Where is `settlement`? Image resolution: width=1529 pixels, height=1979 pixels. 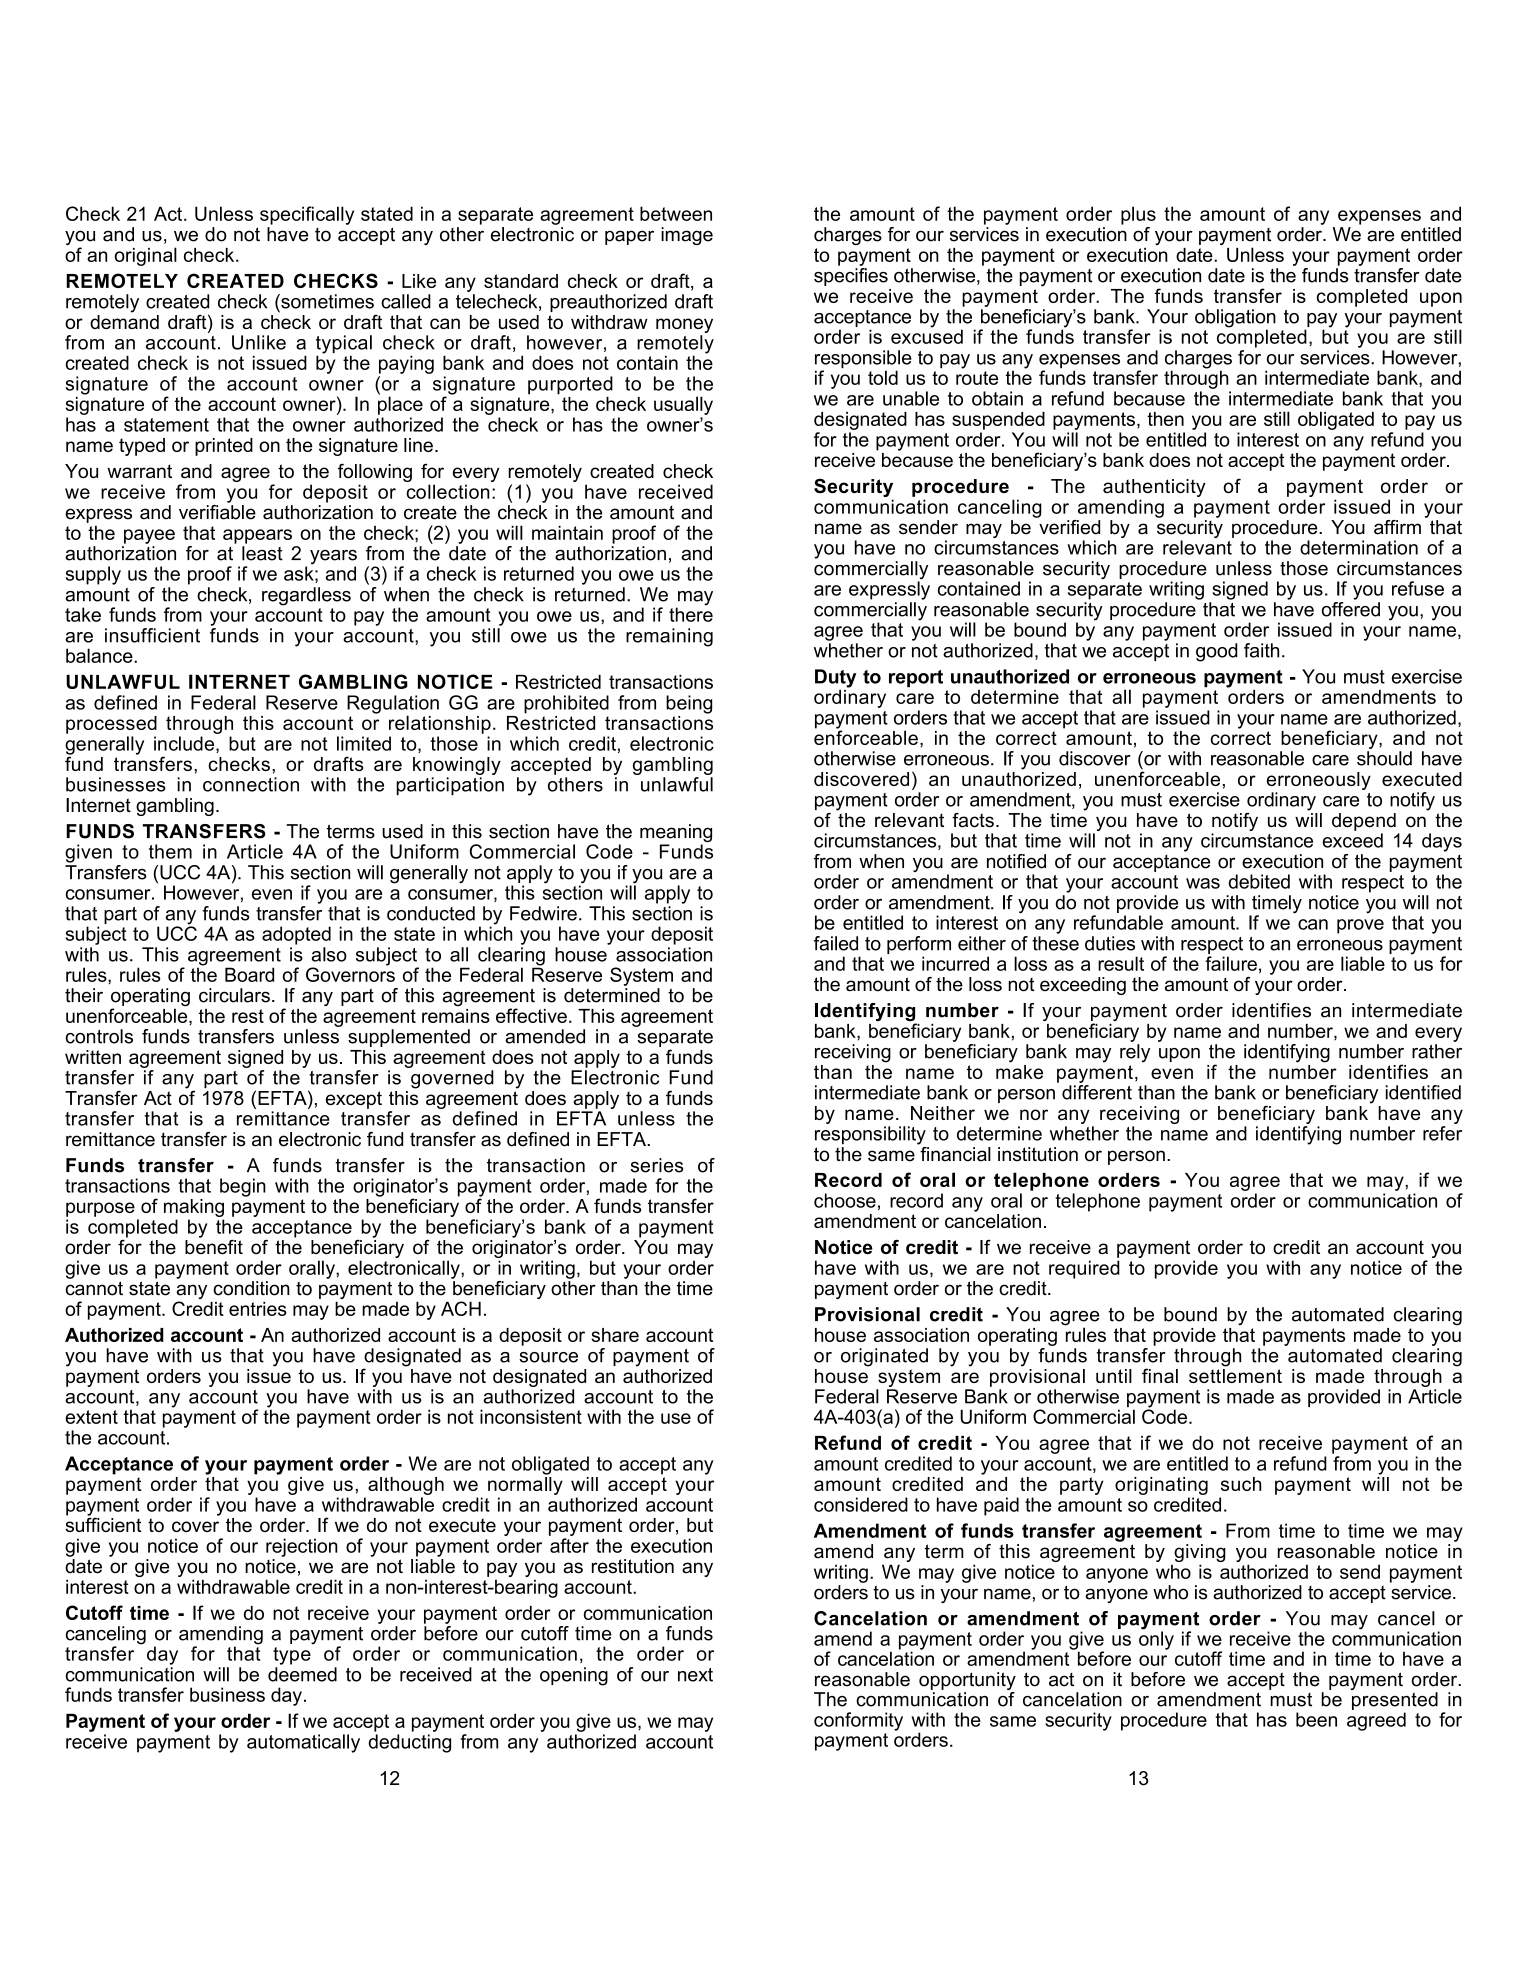 settlement is located at coordinates (1235, 1374).
